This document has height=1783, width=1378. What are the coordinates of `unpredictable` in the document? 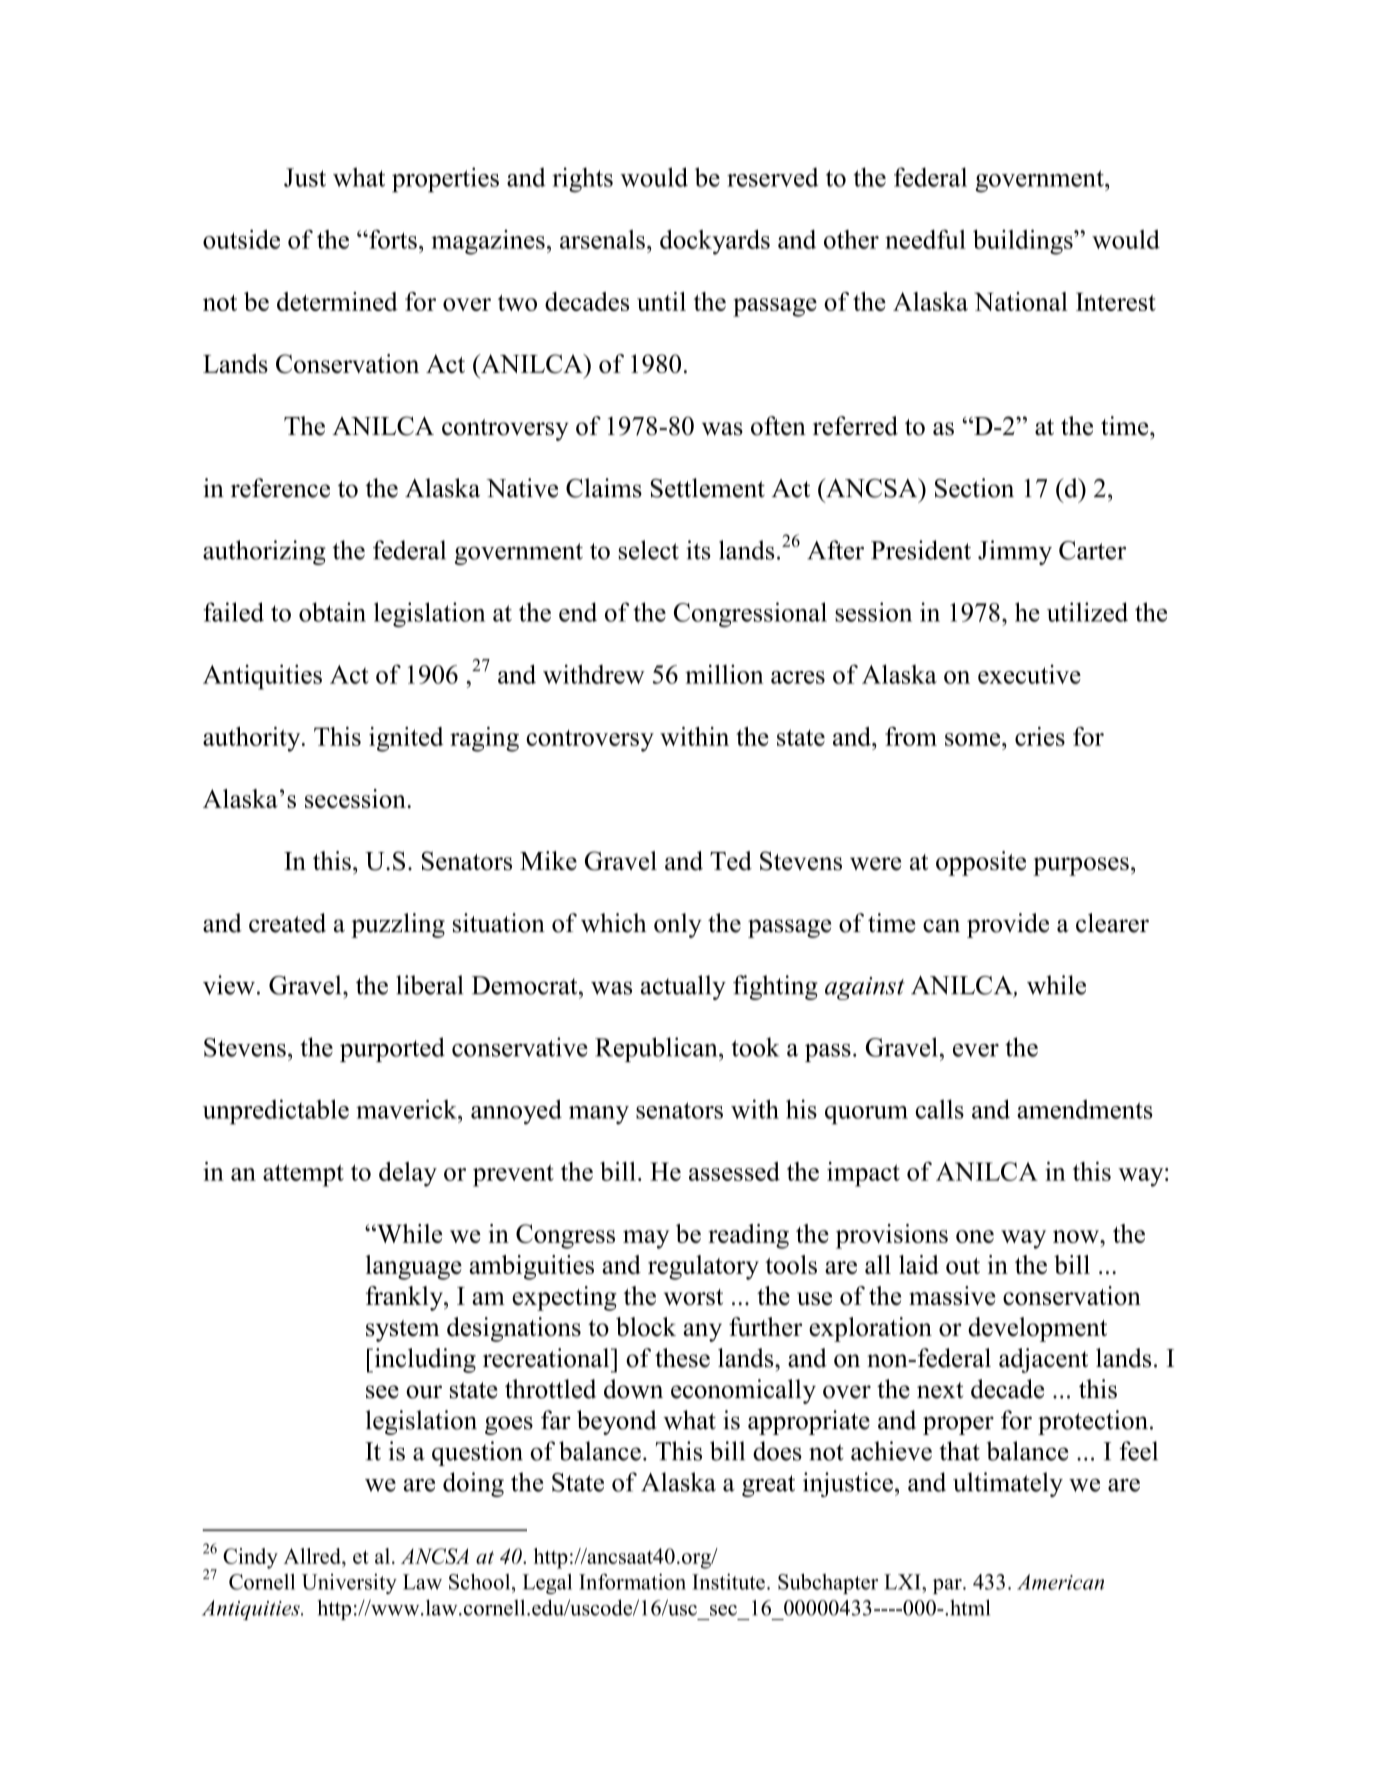 It's located at (276, 1112).
